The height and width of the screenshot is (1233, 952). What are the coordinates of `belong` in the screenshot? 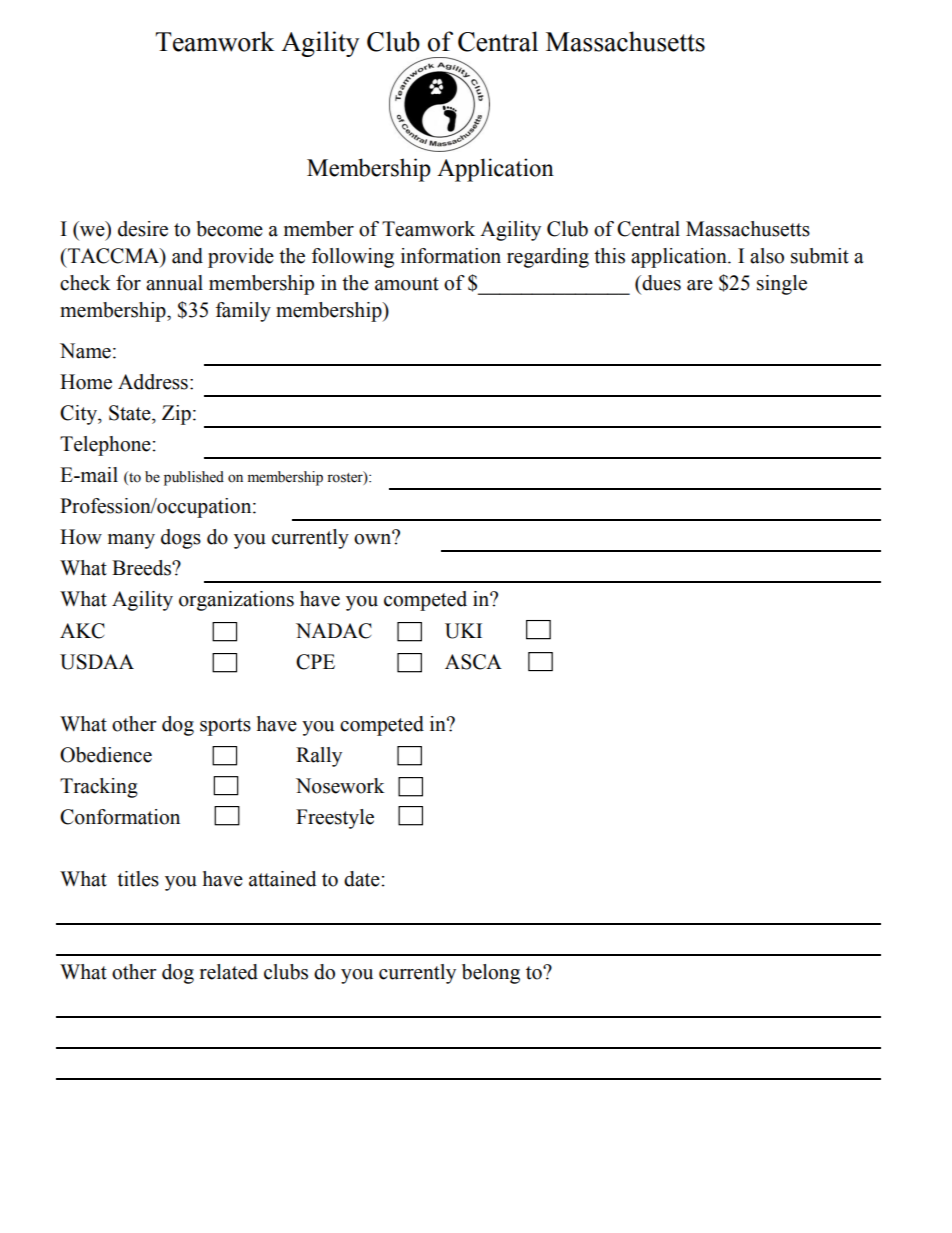 It's located at (491, 974).
